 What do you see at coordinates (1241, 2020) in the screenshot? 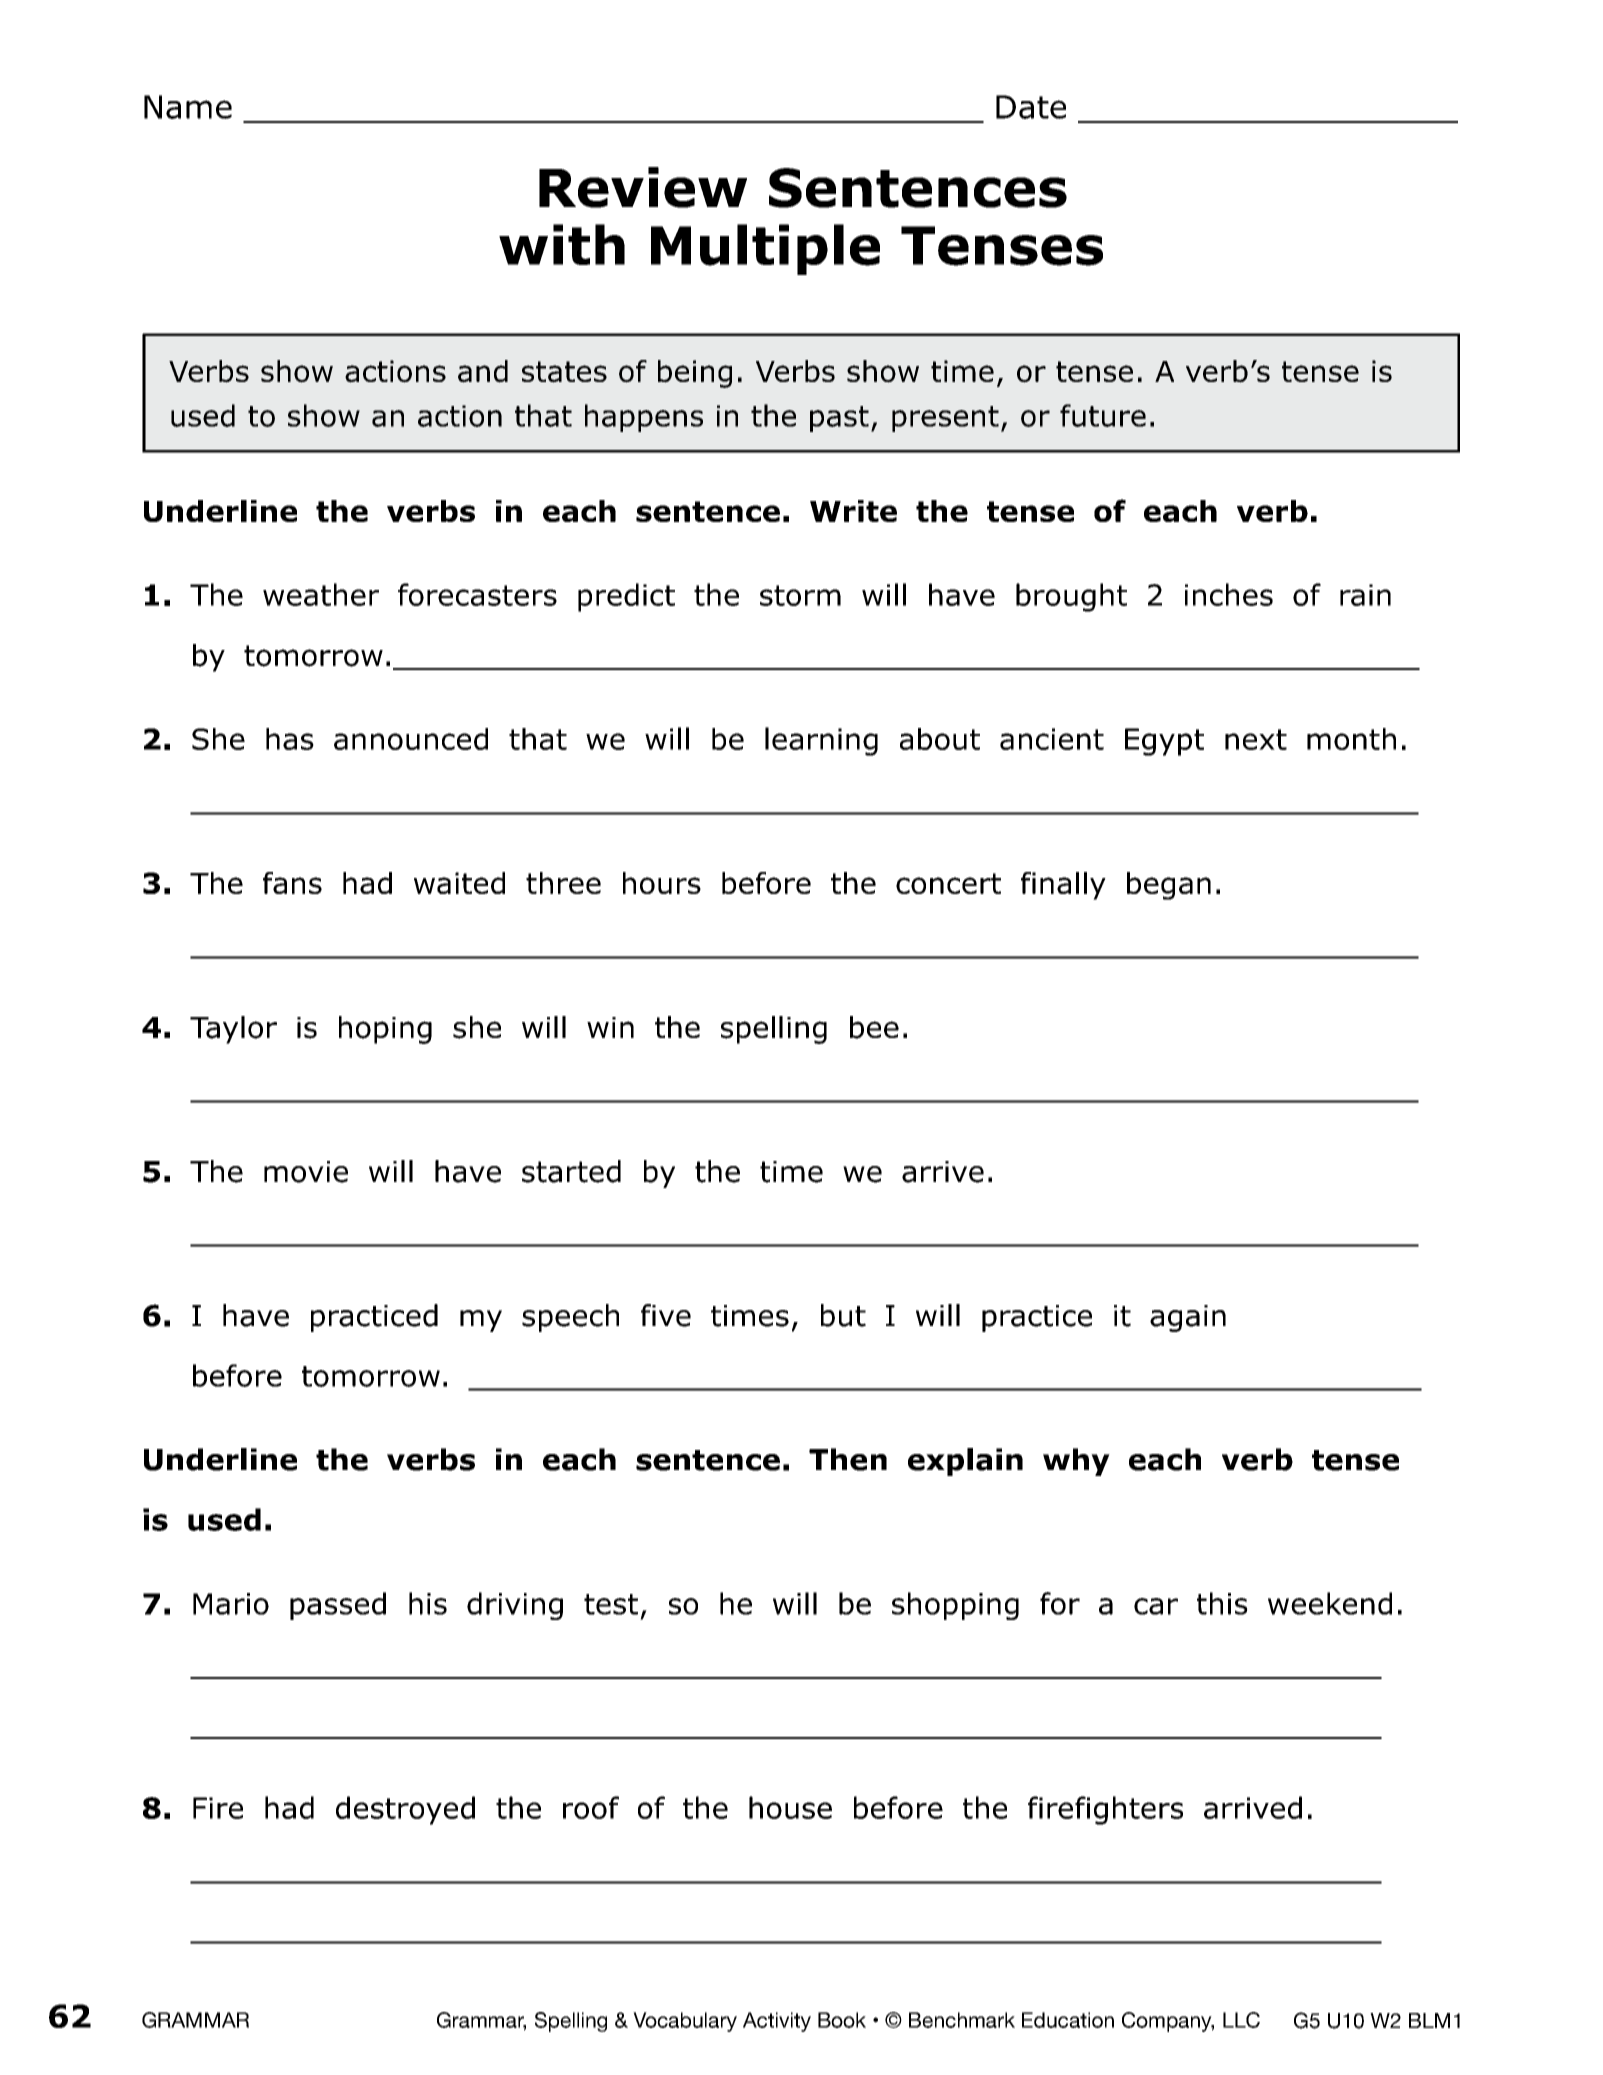
I see `LLC` at bounding box center [1241, 2020].
